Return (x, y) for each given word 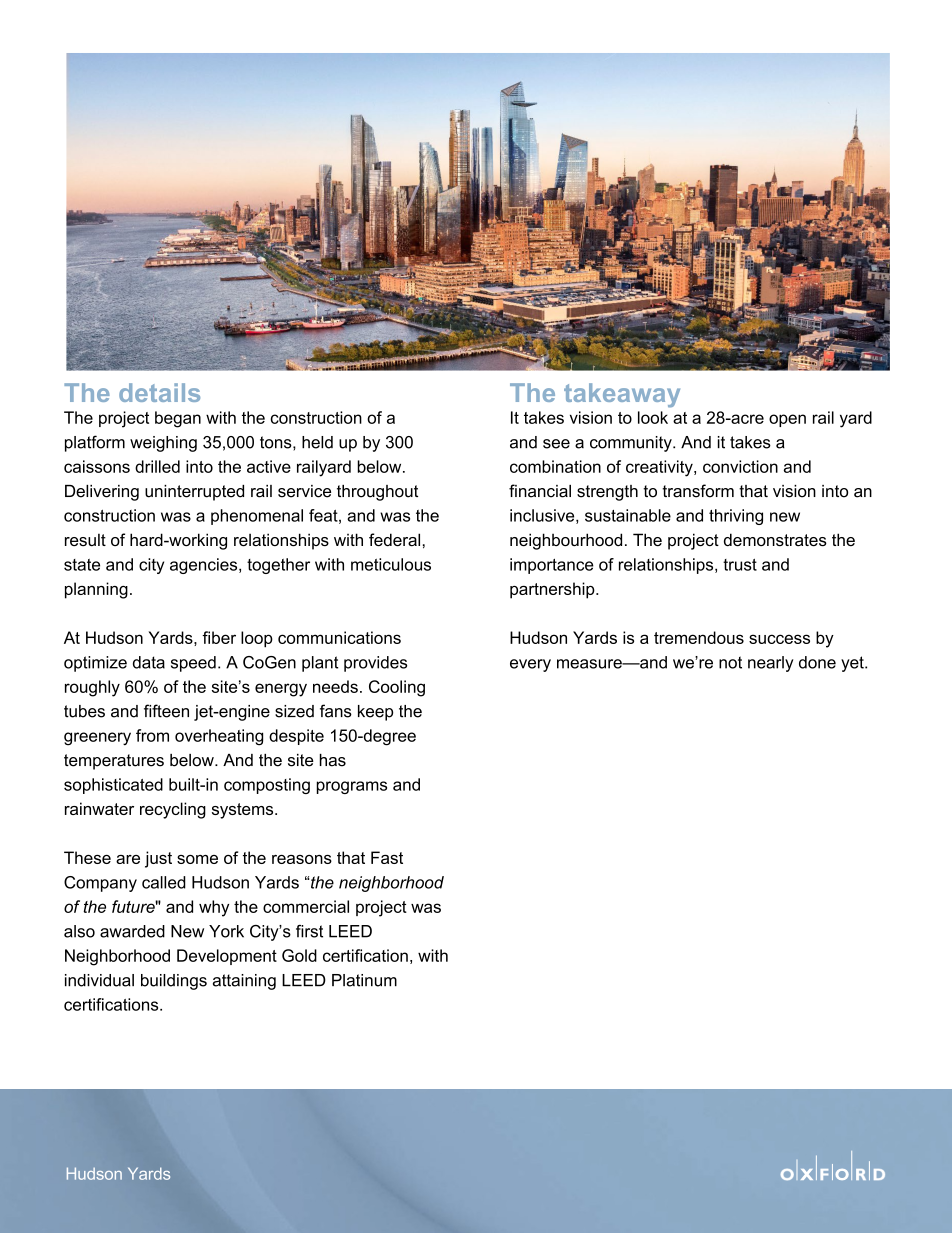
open (787, 420)
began (178, 419)
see (556, 444)
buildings (174, 982)
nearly (771, 664)
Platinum (364, 980)
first (309, 931)
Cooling (397, 688)
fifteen (166, 711)
